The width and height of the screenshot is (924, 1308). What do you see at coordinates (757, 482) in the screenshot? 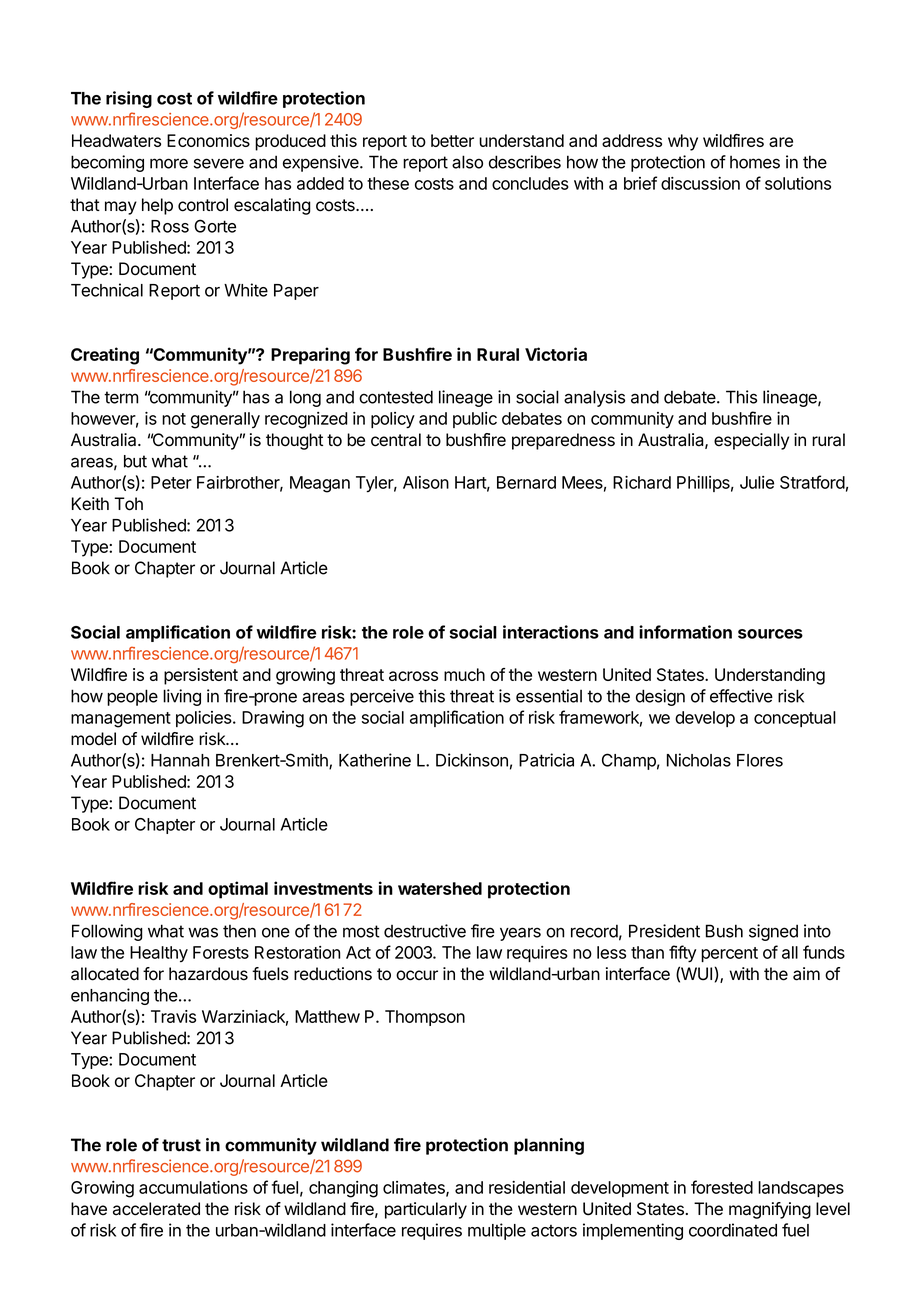
I see `Julie` at bounding box center [757, 482].
